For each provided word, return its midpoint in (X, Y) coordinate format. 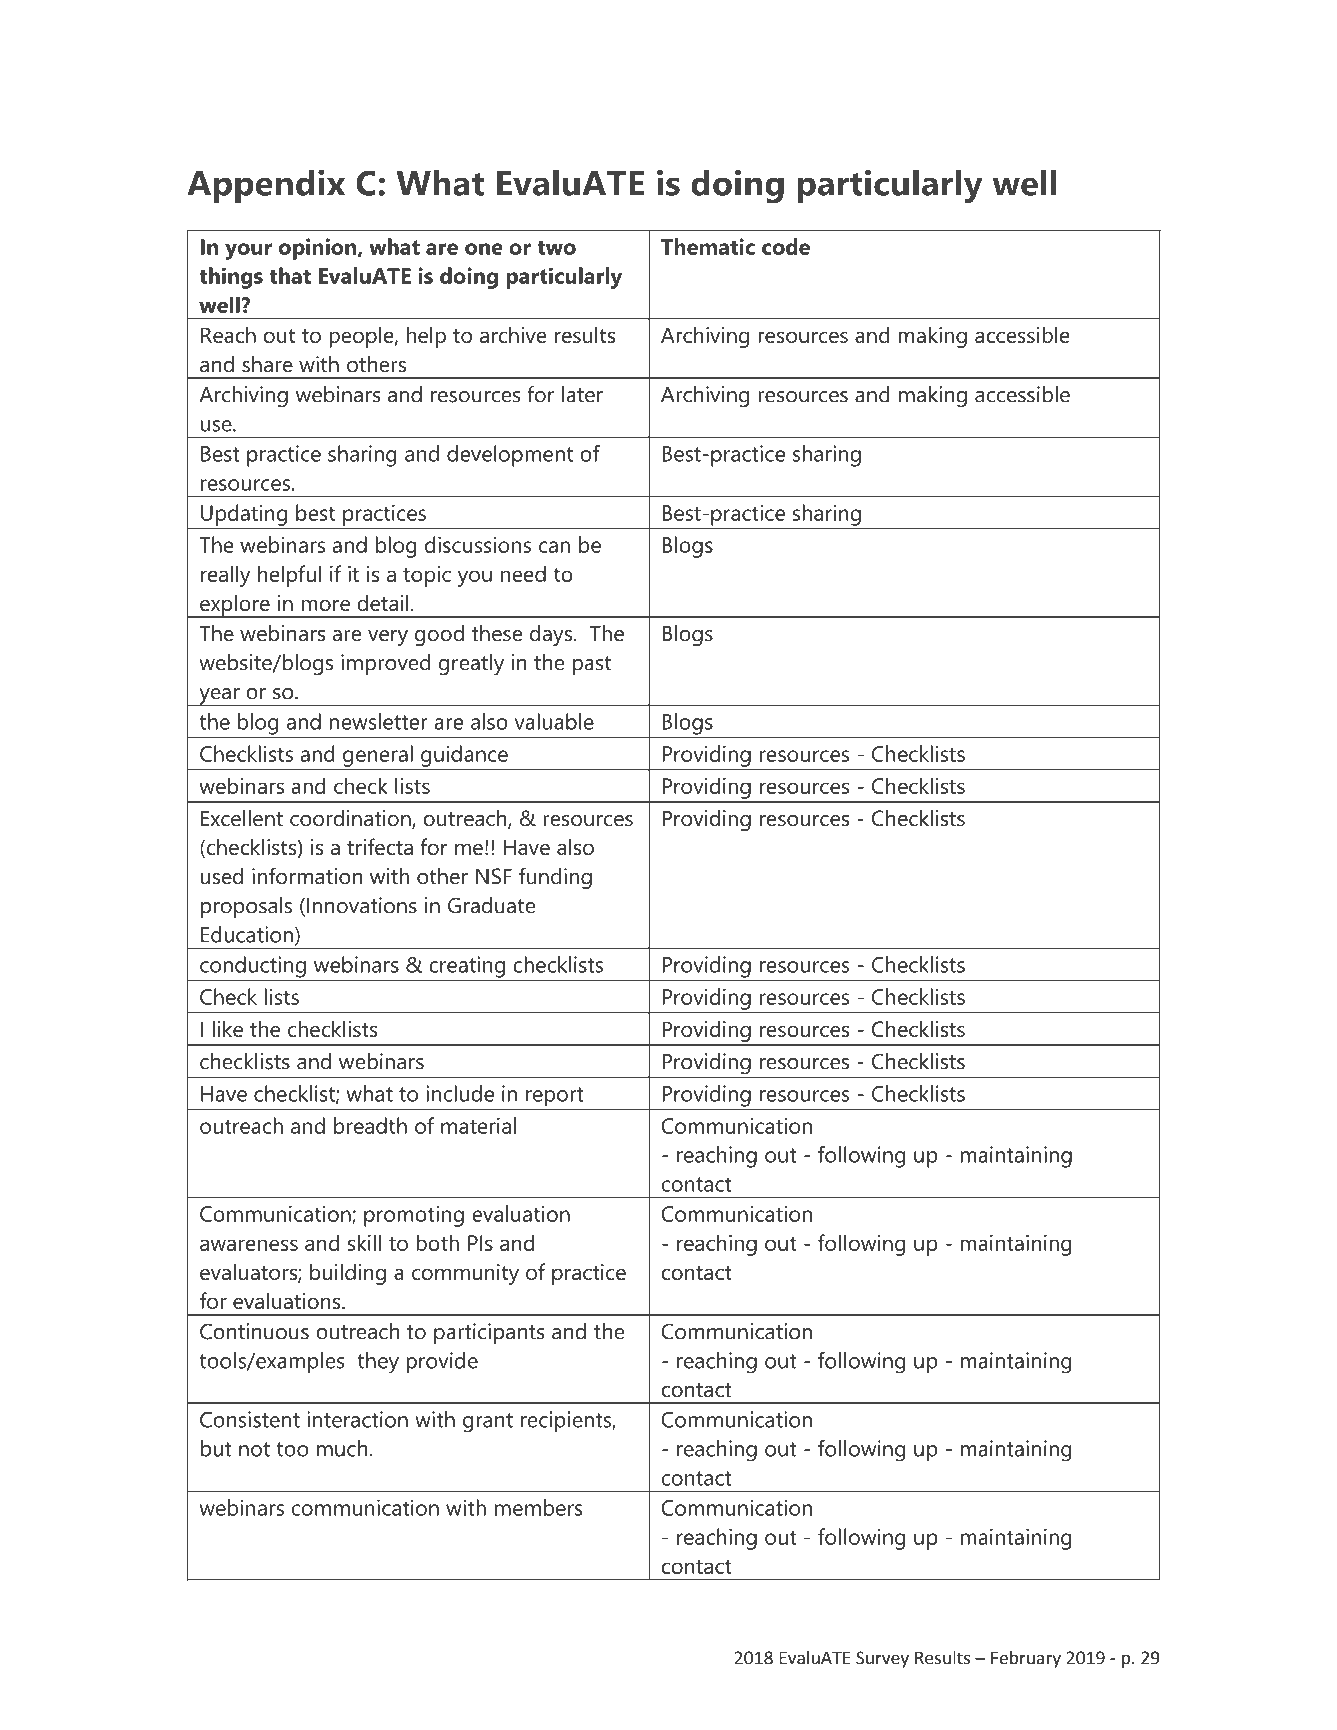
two (556, 247)
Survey (882, 1659)
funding (555, 878)
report (555, 1097)
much (342, 1448)
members (538, 1507)
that (290, 275)
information (307, 876)
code (786, 246)
